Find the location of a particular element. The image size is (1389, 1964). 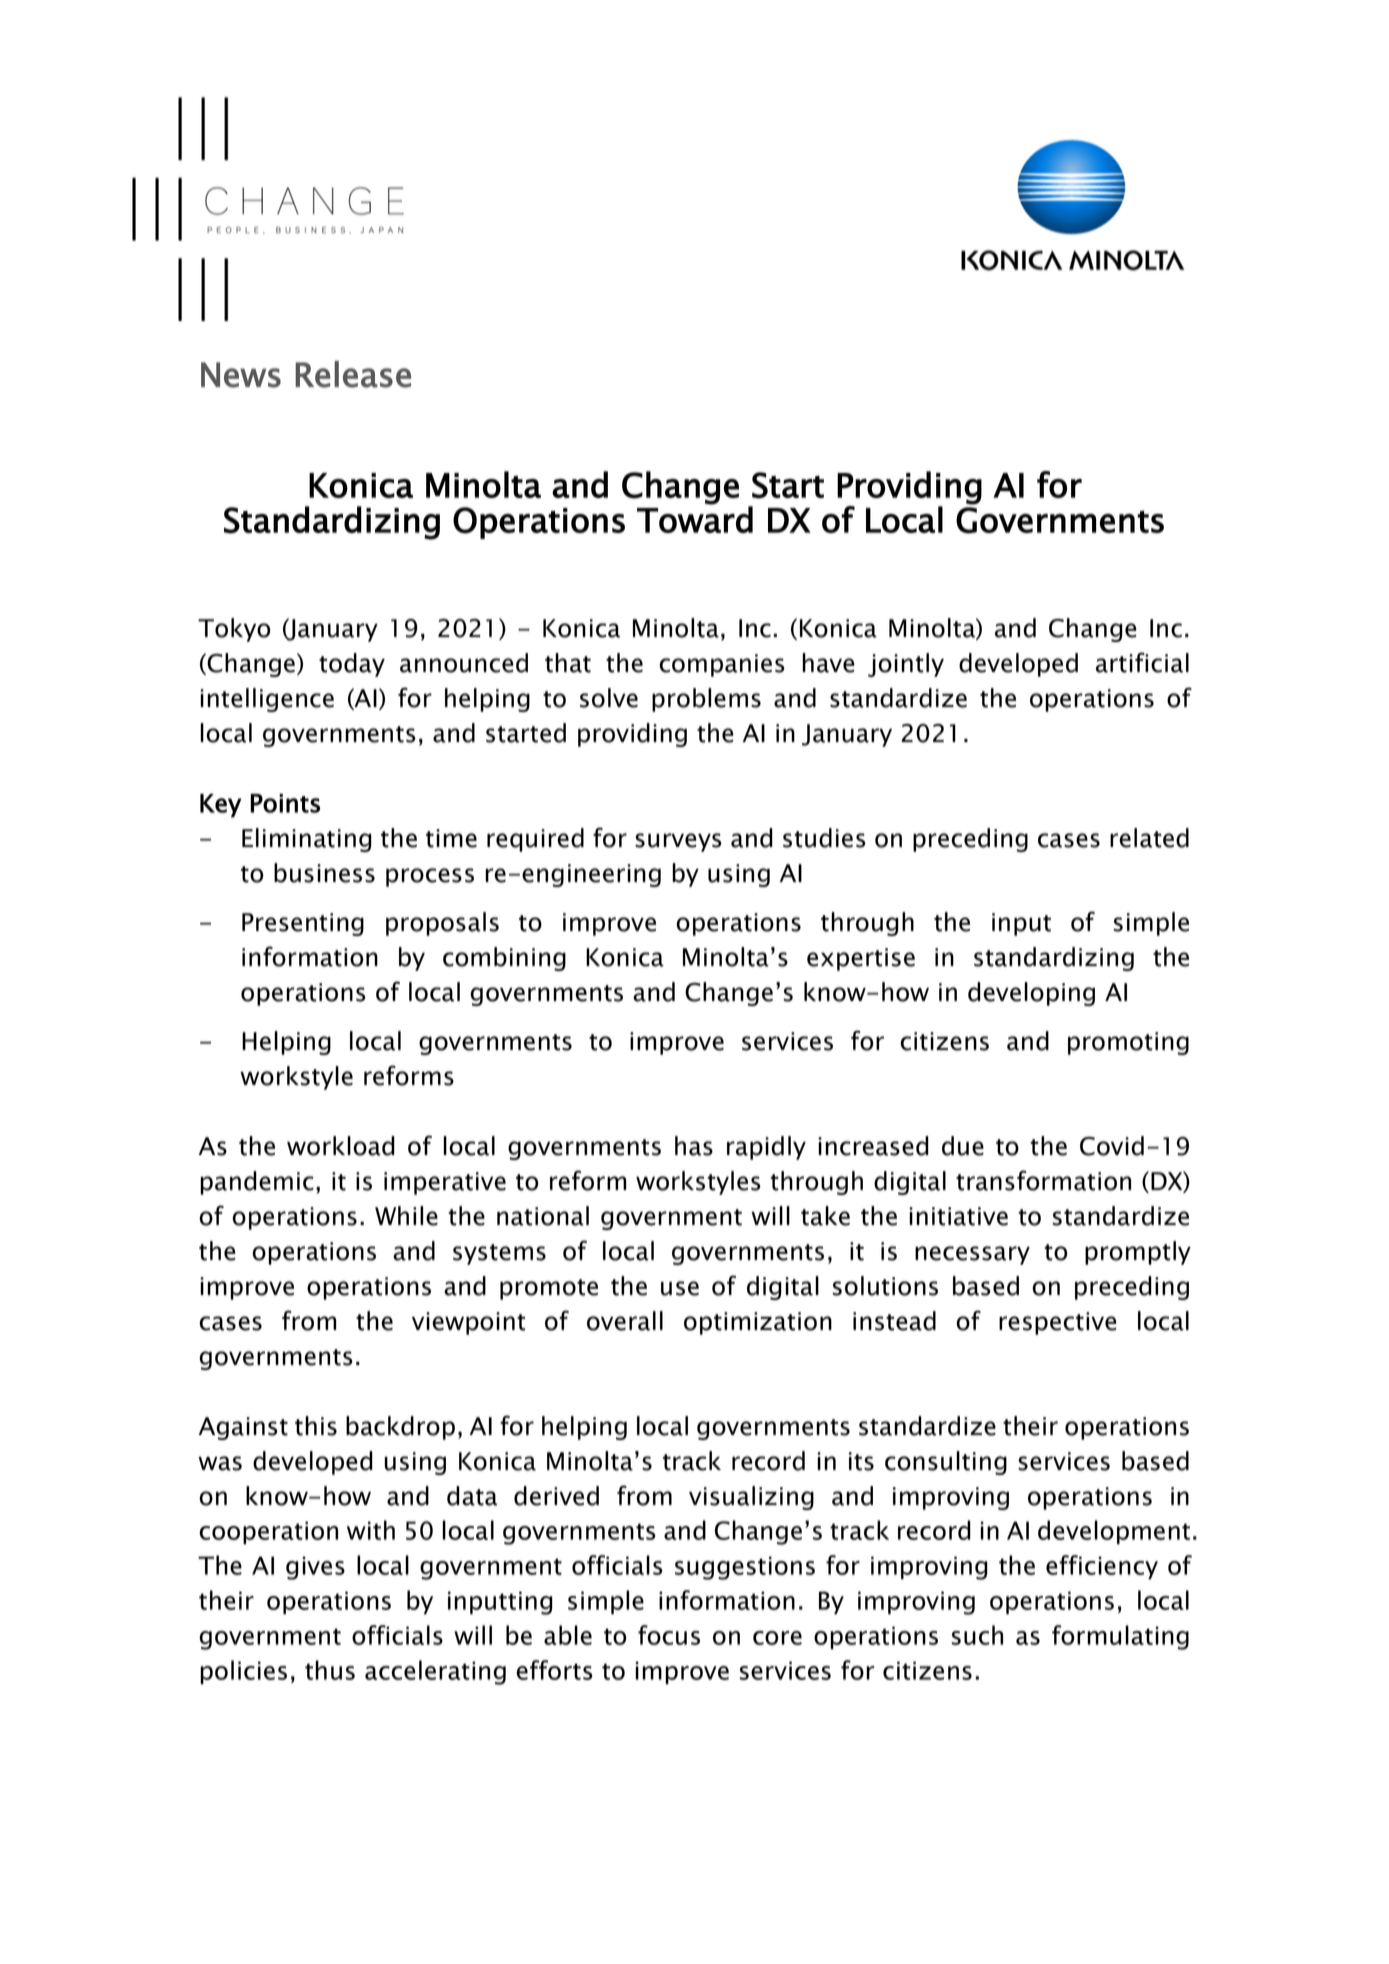

related is located at coordinates (1149, 838).
